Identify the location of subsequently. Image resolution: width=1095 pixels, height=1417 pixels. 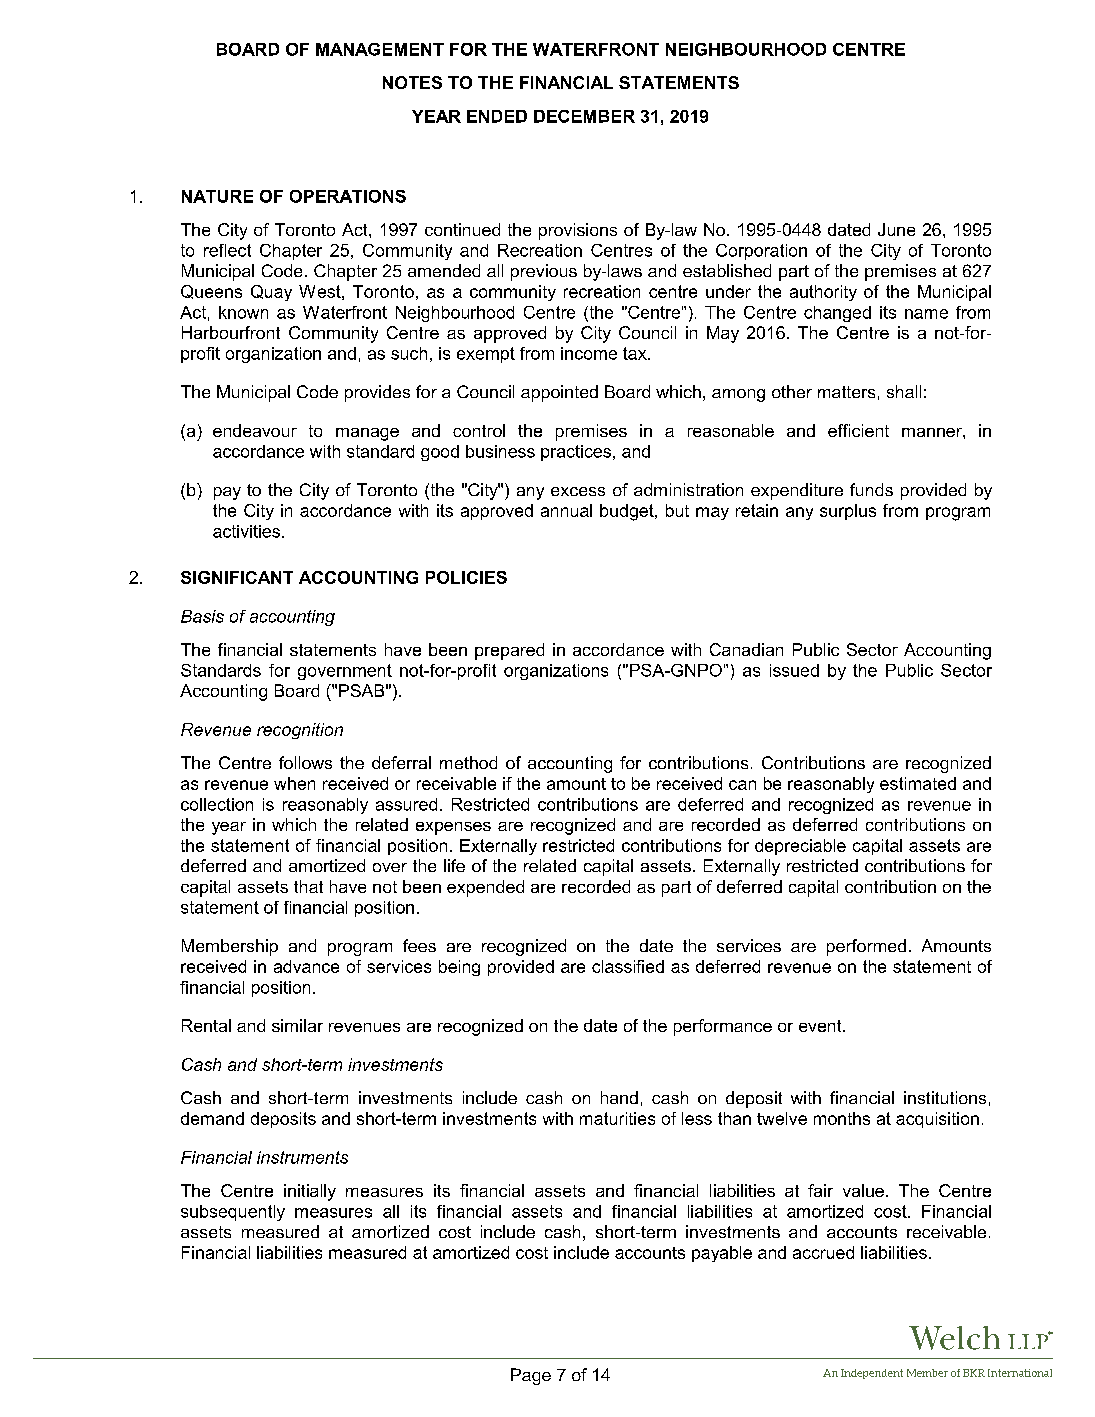
(233, 1213).
